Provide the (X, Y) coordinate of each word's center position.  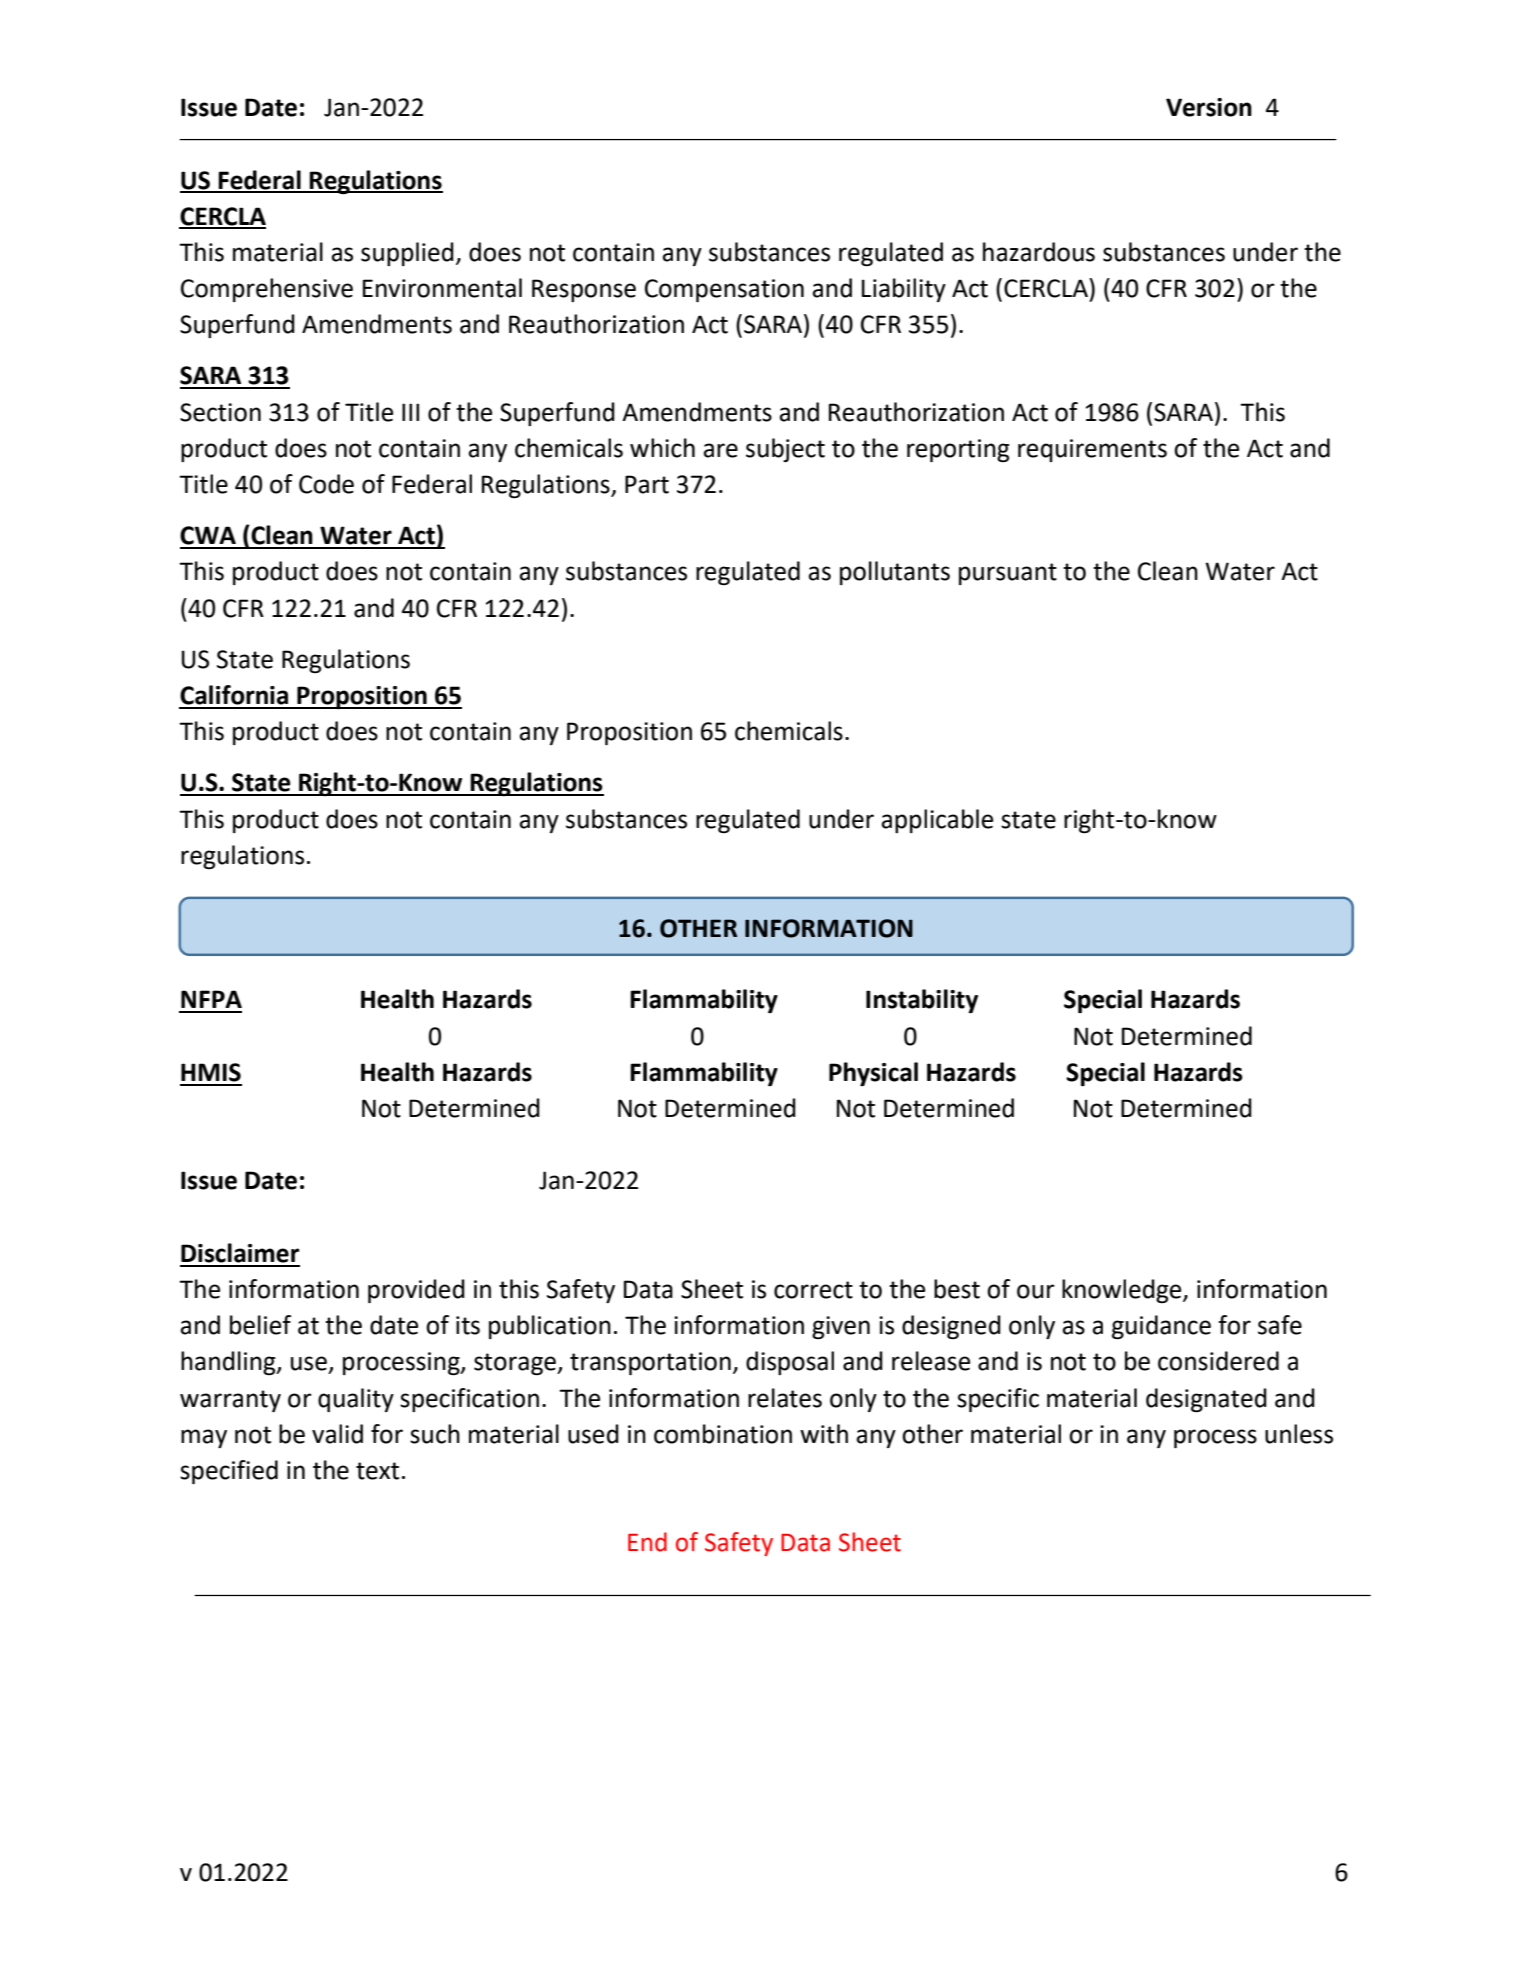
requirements (1092, 450)
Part (647, 484)
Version (1209, 107)
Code (326, 484)
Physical (873, 1074)
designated (1206, 1400)
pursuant (1008, 574)
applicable (937, 821)
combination (723, 1434)
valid (337, 1434)
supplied (407, 254)
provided (416, 1291)
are (720, 450)
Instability (922, 1001)
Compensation (724, 290)
